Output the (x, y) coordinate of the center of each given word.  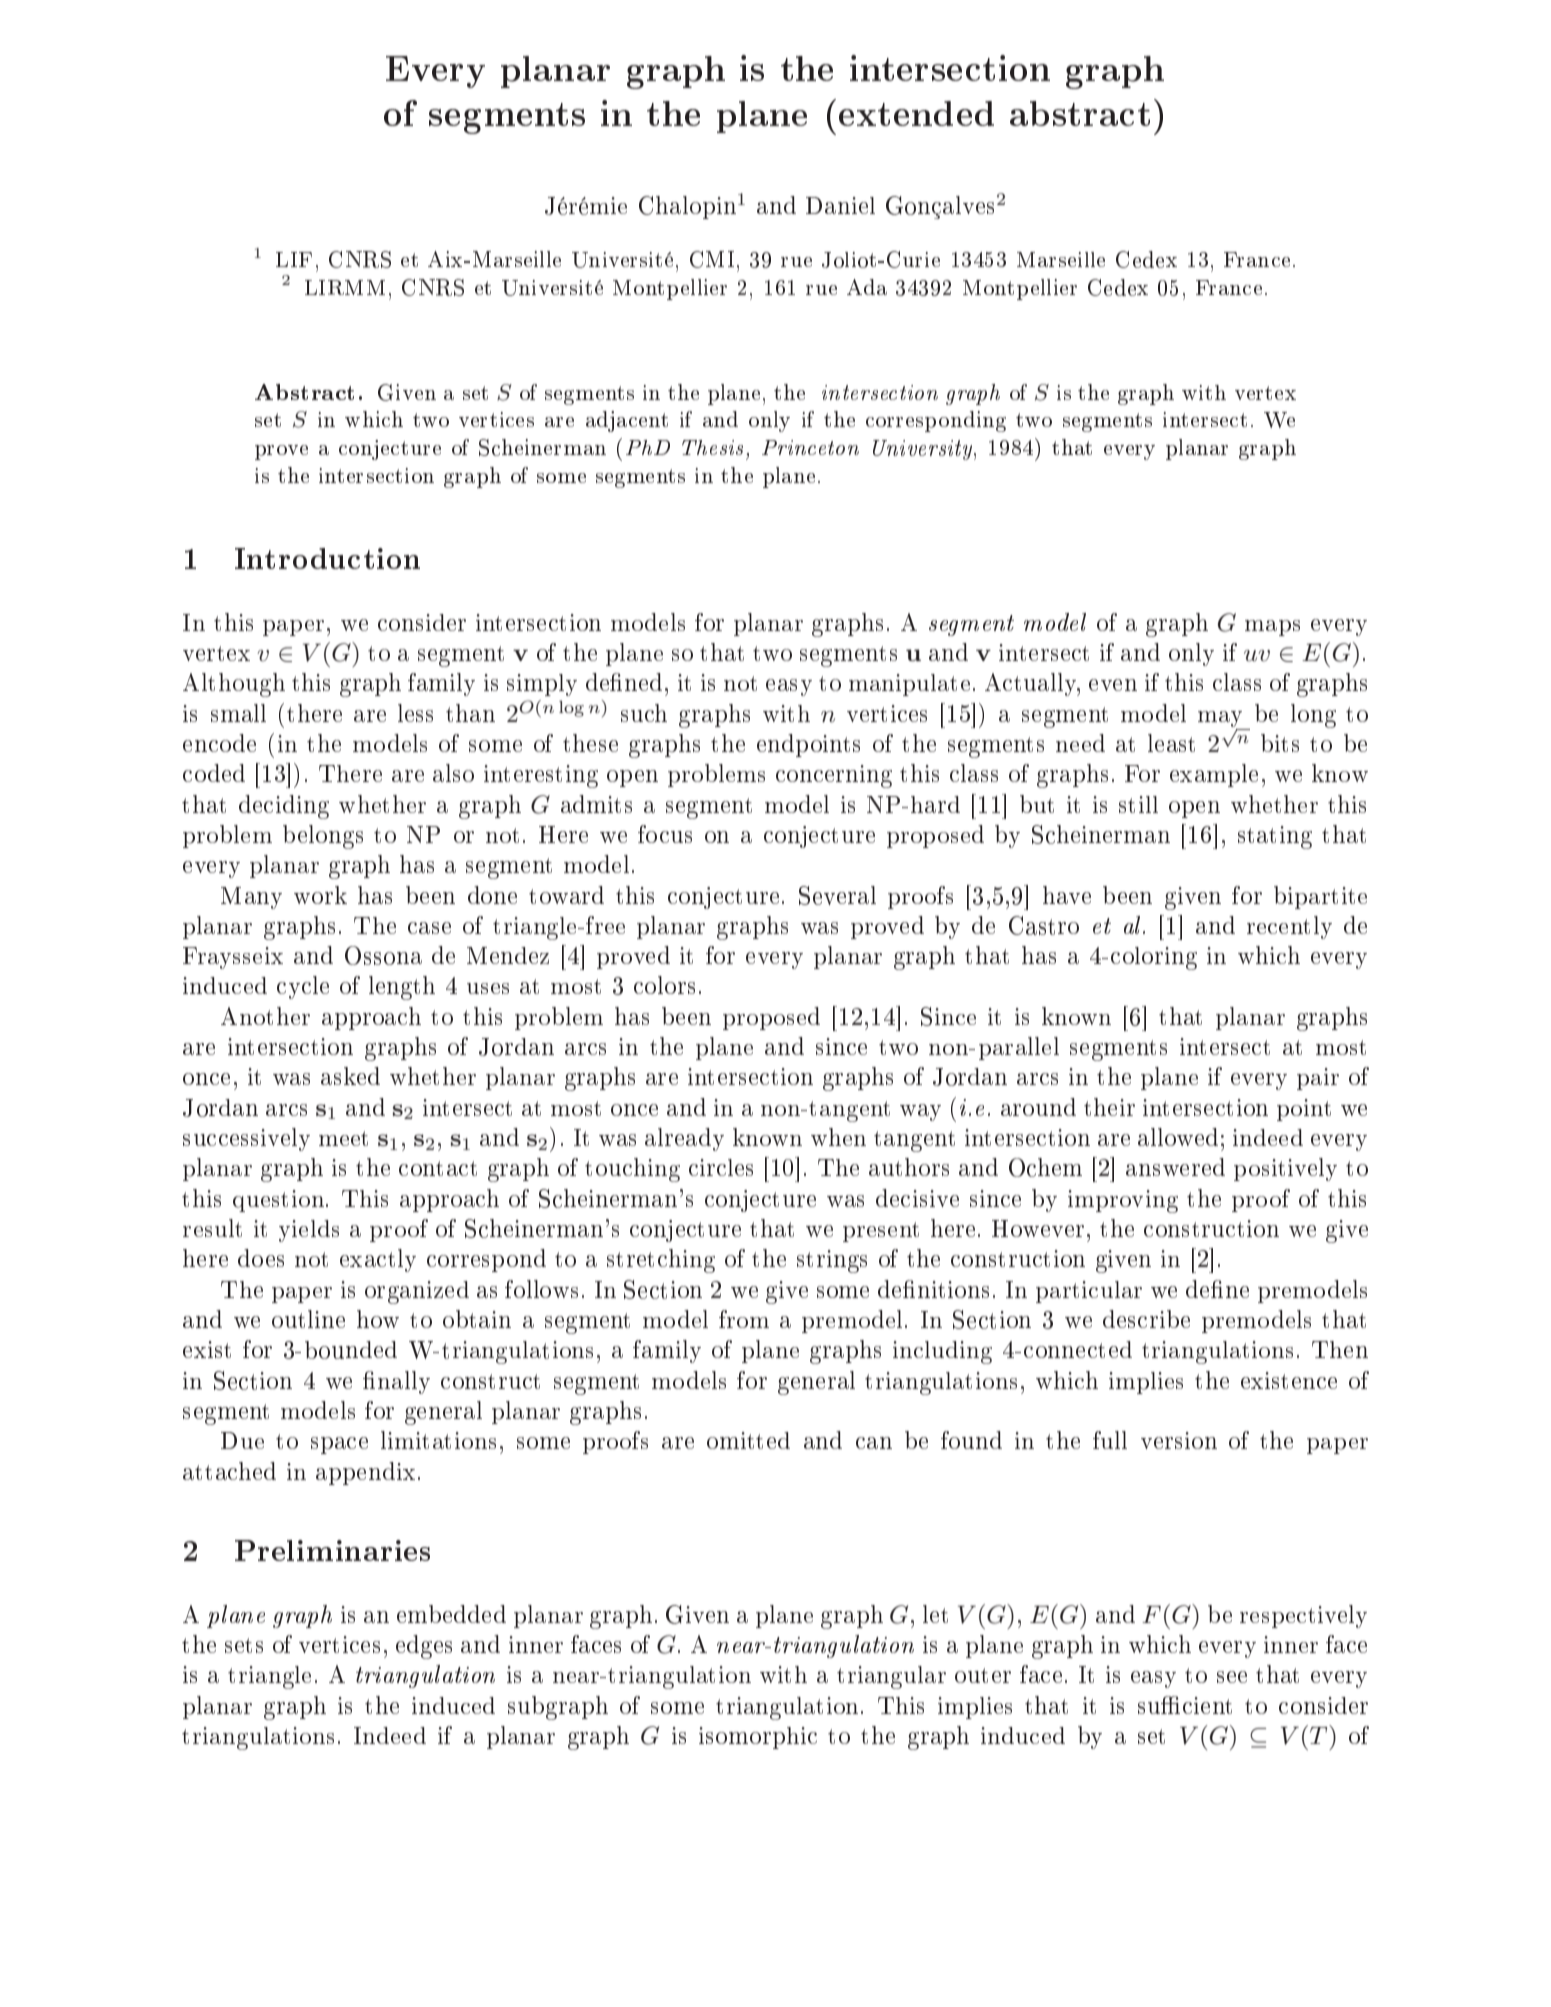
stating (1275, 837)
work (320, 895)
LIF (294, 259)
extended (916, 113)
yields (309, 1231)
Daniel (840, 205)
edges (424, 1647)
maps (1272, 628)
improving (1123, 1201)
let (935, 1614)
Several (837, 895)
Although (234, 685)
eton (839, 448)
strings (832, 1261)
